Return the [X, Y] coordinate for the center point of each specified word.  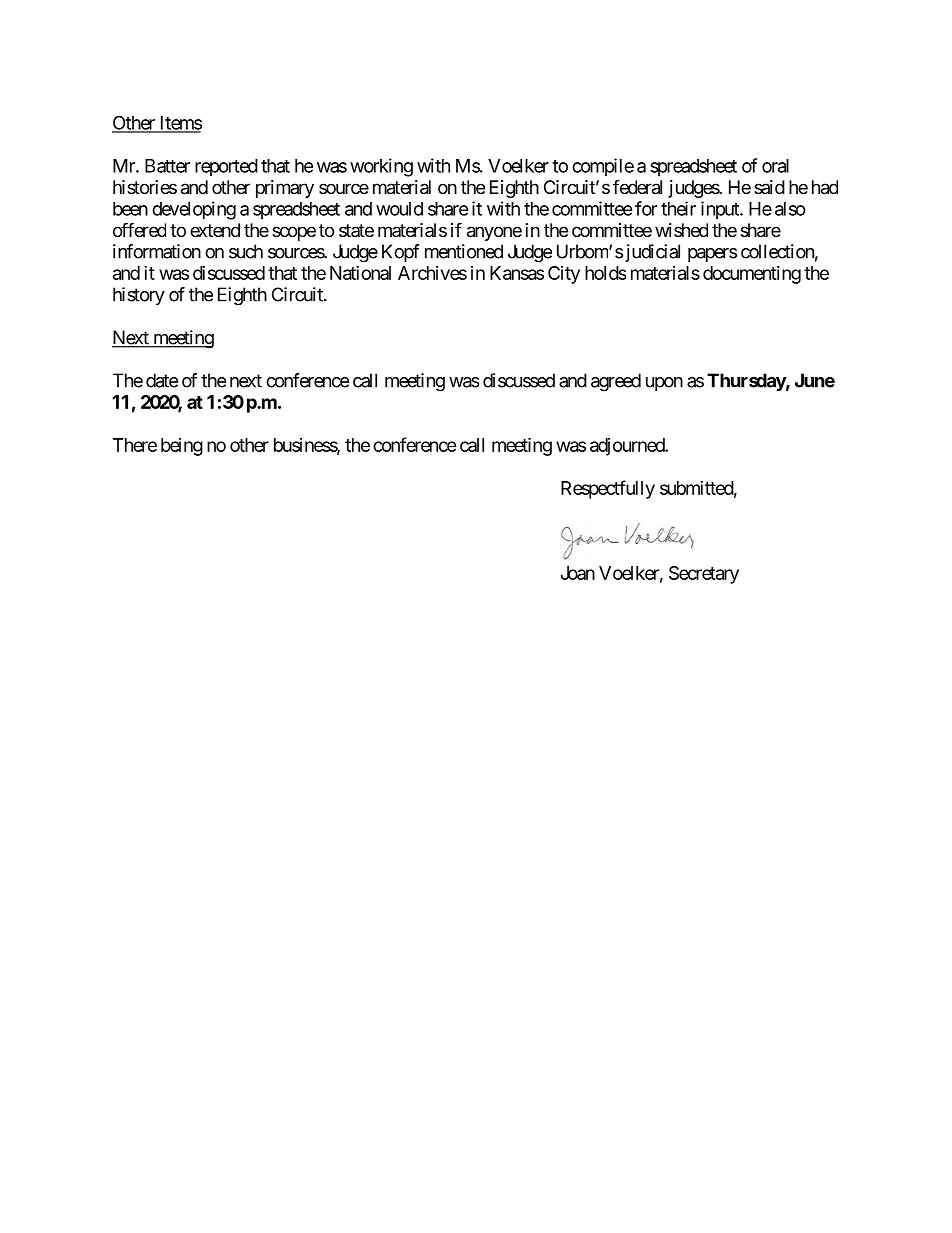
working [381, 167]
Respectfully [608, 489]
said [769, 187]
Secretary [704, 575]
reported [226, 167]
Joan [578, 573]
